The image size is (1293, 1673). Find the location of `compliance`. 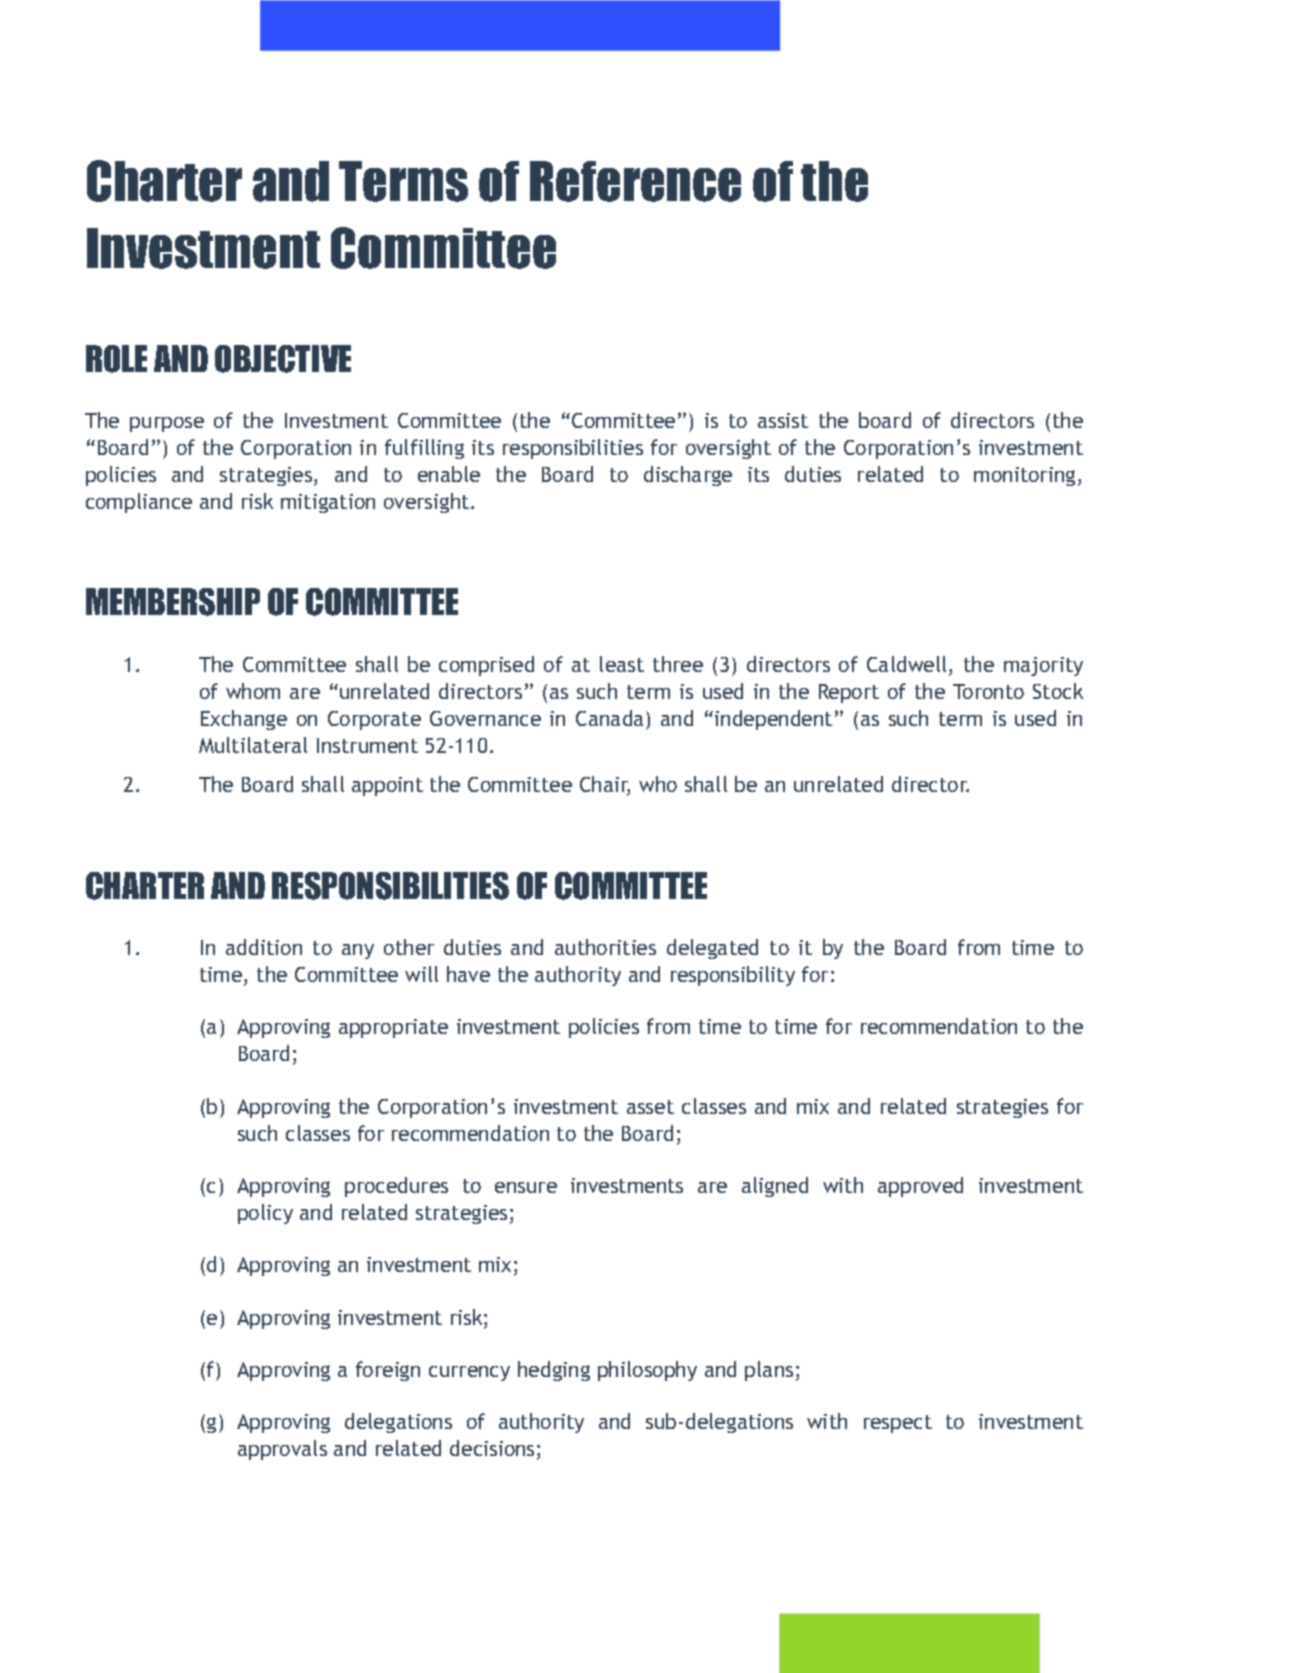

compliance is located at coordinates (139, 503).
